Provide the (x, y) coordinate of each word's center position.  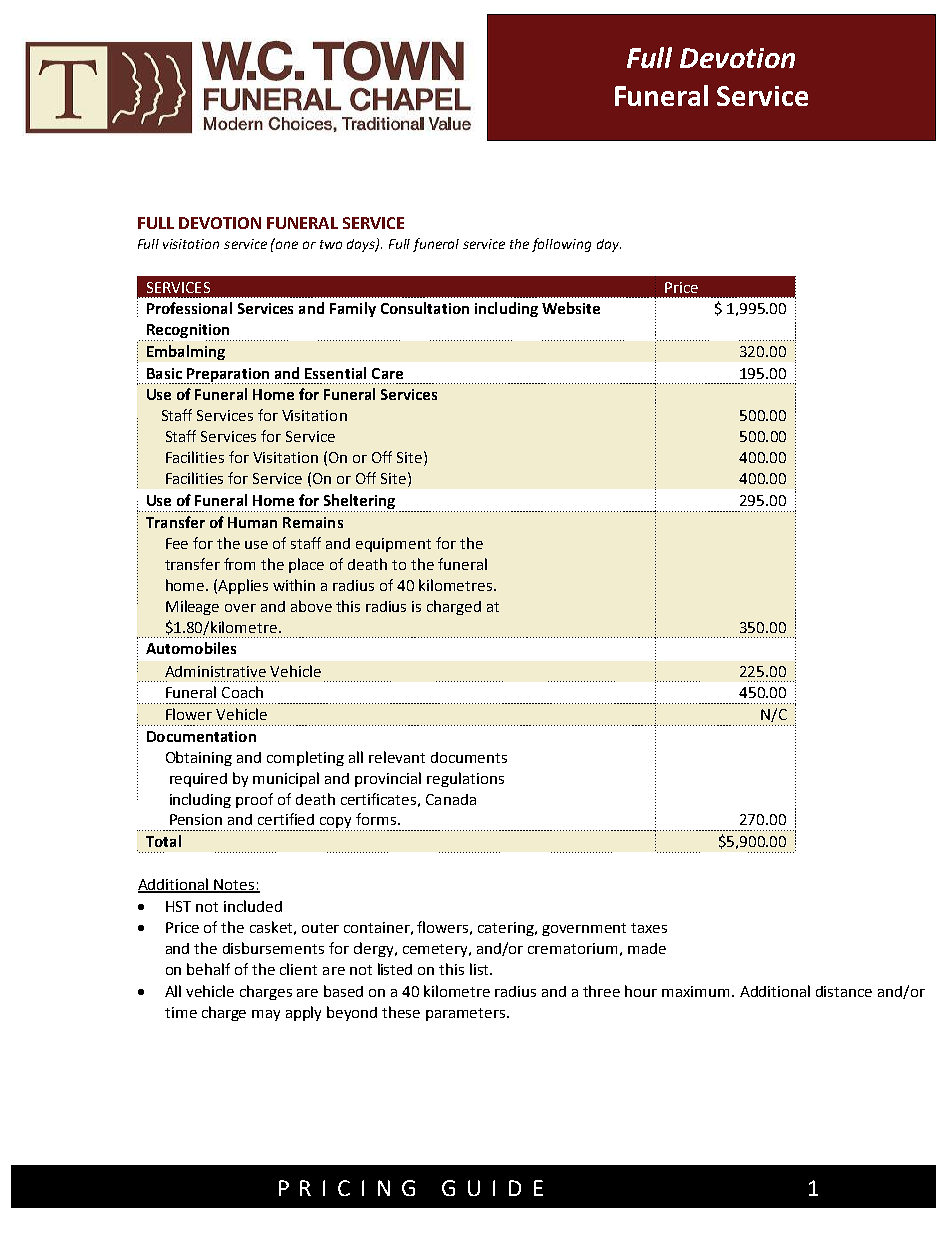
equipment (393, 545)
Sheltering (359, 501)
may (266, 1015)
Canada (451, 799)
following (561, 245)
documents (469, 757)
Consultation (425, 308)
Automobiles (191, 648)
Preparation (227, 376)
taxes (649, 928)
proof (254, 800)
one (286, 244)
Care (387, 373)
